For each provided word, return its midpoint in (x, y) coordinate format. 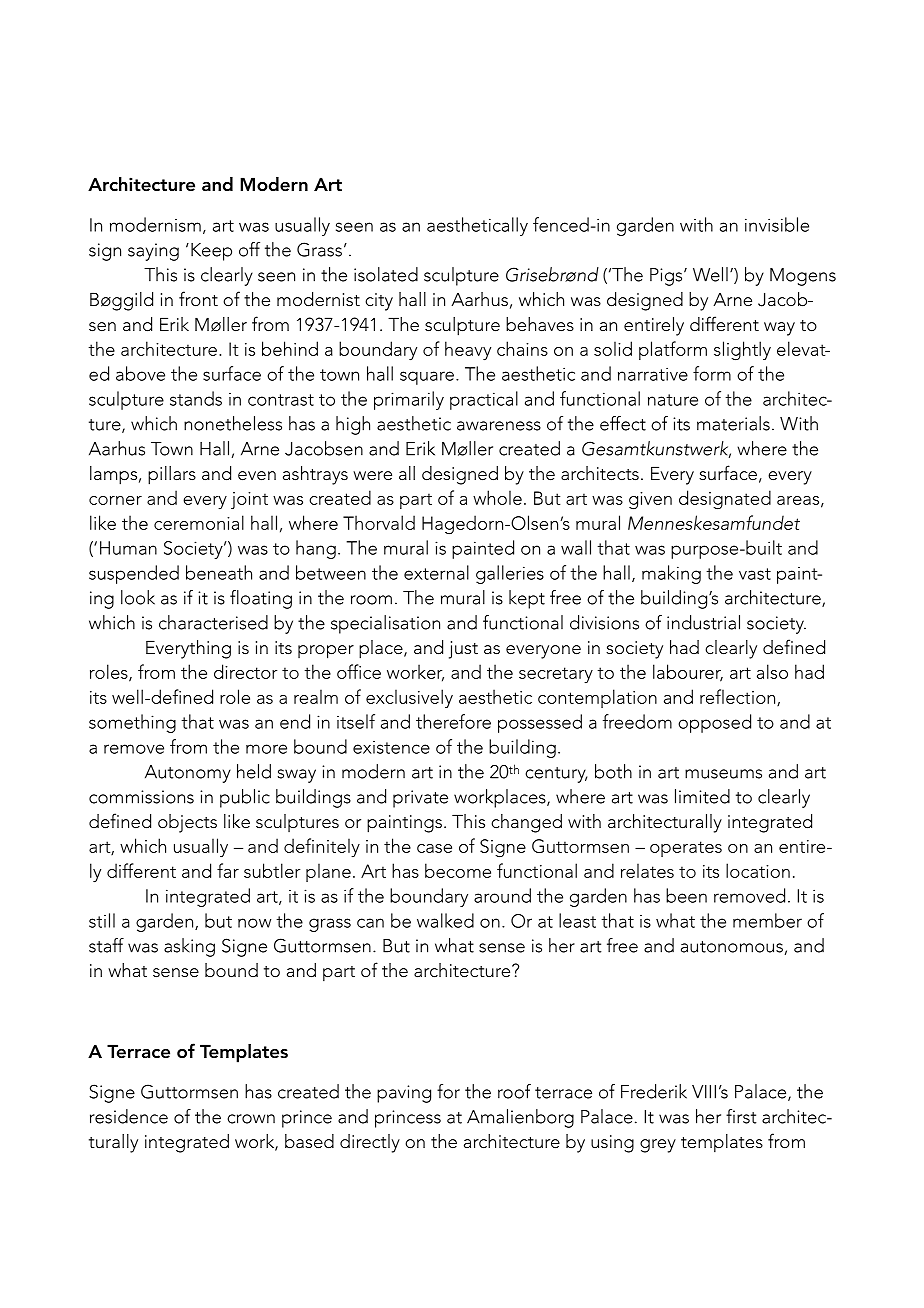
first (741, 1116)
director (245, 671)
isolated (386, 274)
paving (404, 1094)
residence (129, 1116)
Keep (211, 252)
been (686, 895)
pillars (172, 475)
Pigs (667, 277)
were (372, 475)
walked (445, 920)
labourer (688, 673)
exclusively (409, 698)
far (228, 870)
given (650, 501)
